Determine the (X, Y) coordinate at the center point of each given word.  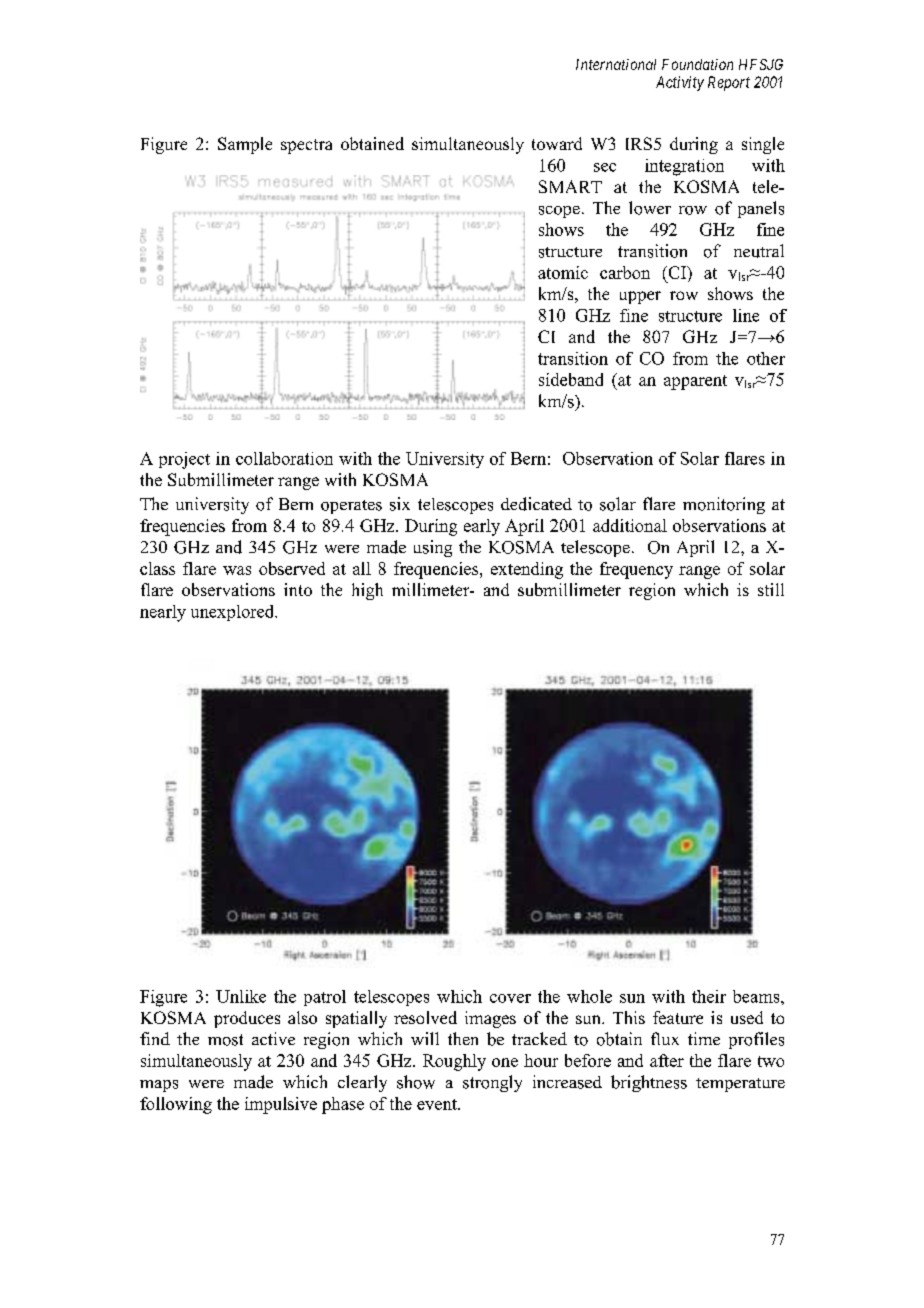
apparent (695, 382)
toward (557, 143)
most (225, 1040)
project (184, 460)
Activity (680, 83)
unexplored (234, 613)
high (367, 591)
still (771, 589)
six (400, 504)
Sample (245, 145)
